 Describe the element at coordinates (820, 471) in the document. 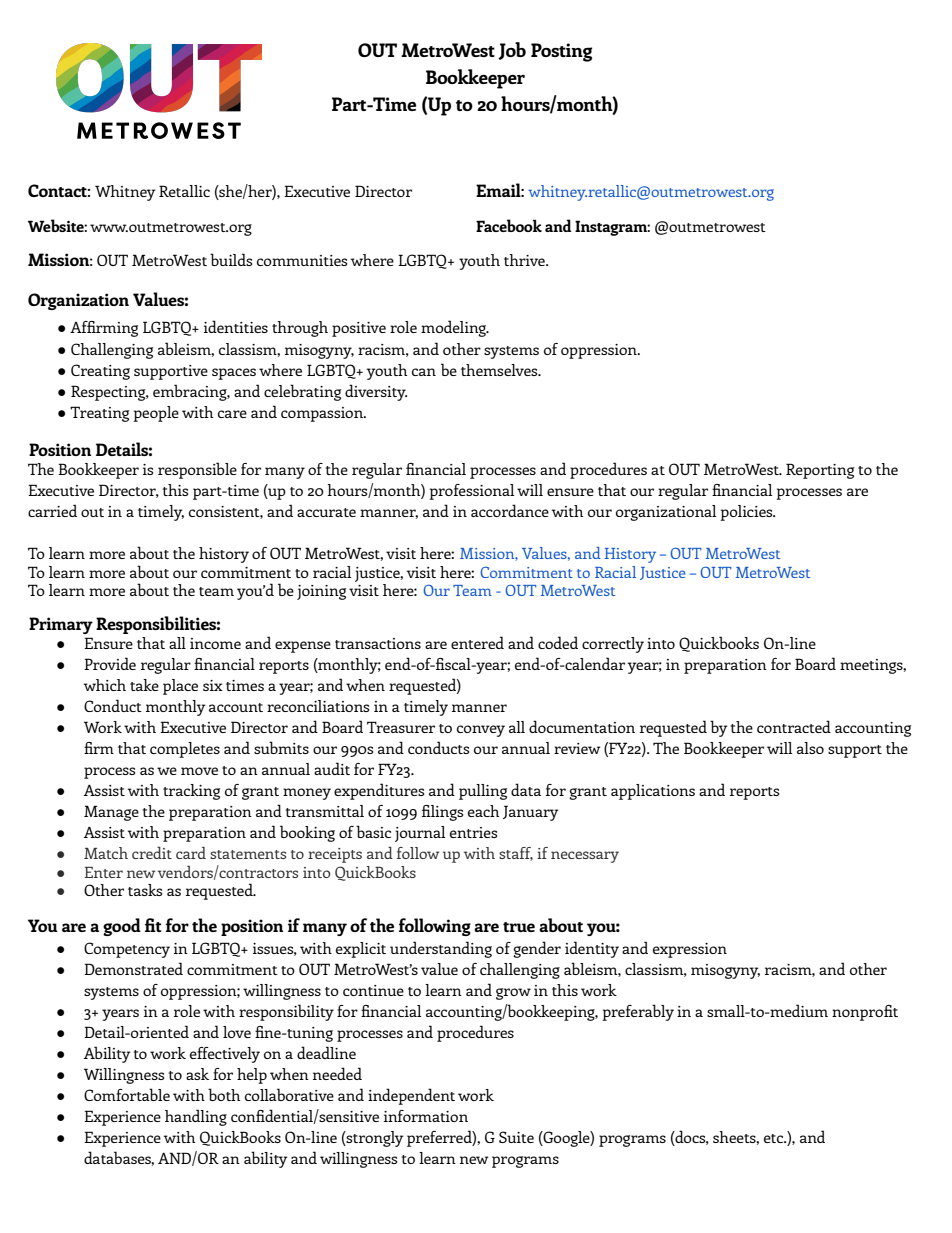

I see `Reporting` at that location.
